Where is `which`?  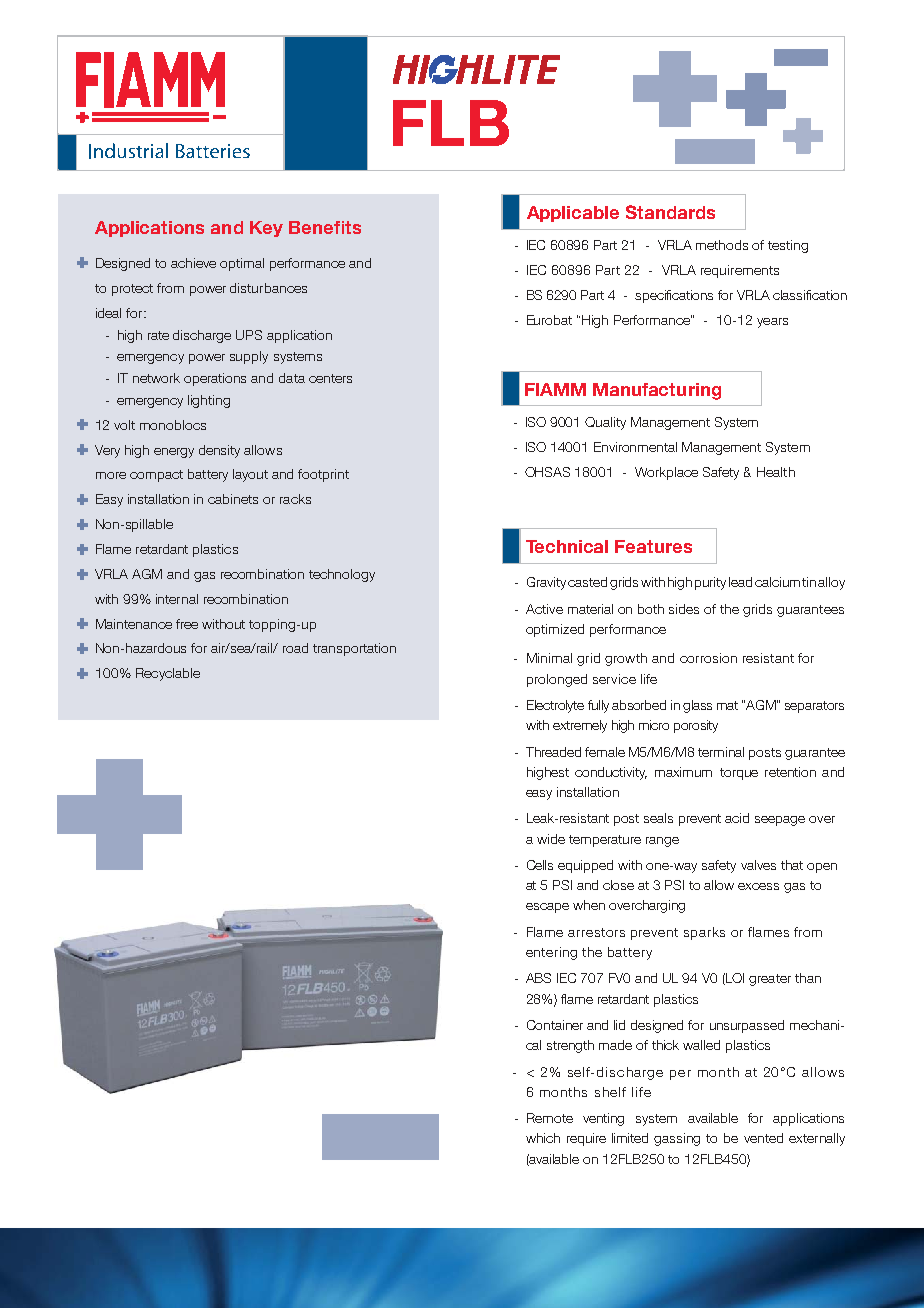 which is located at coordinates (543, 1138).
